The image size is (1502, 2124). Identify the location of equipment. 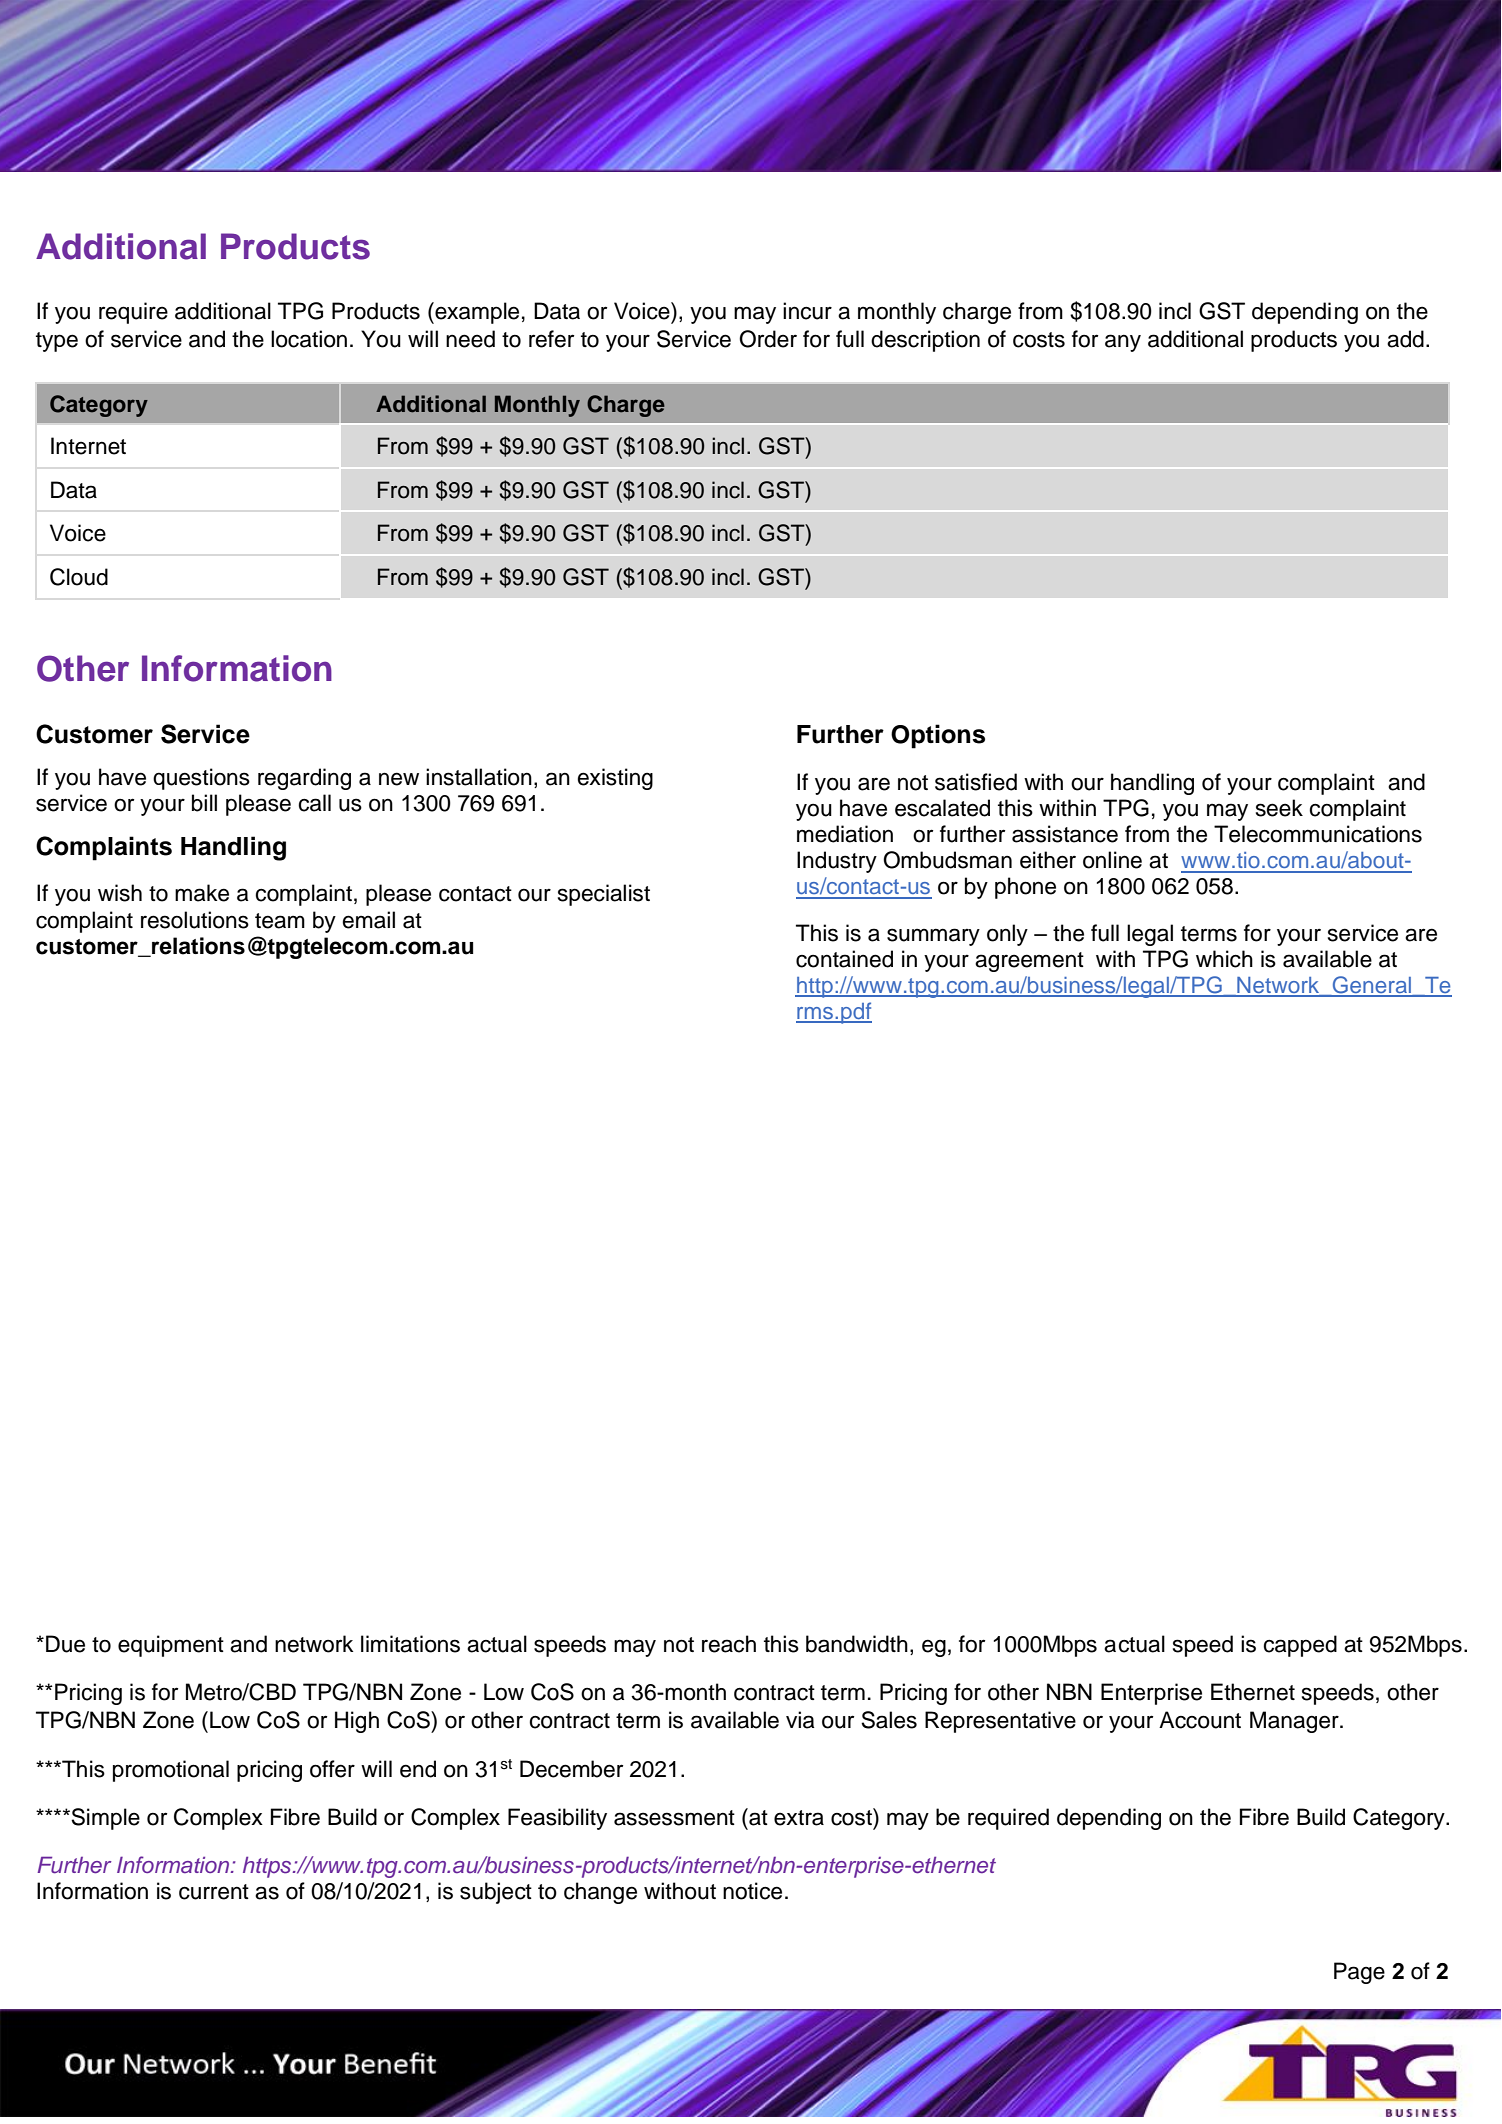
(171, 1646).
